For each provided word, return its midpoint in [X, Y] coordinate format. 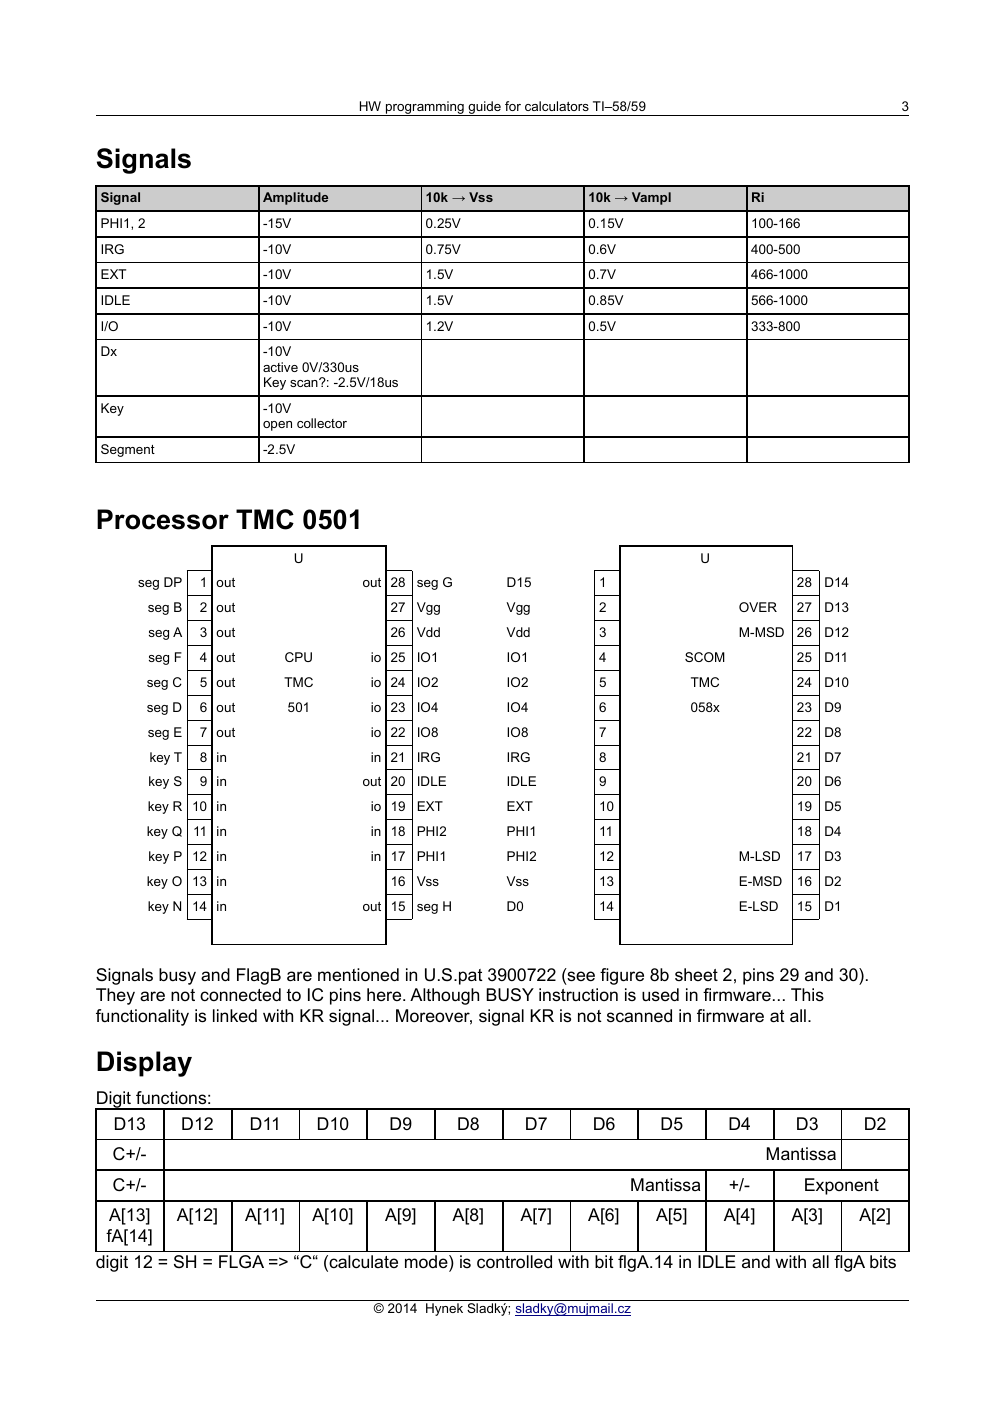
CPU [298, 657]
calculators [557, 106]
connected [240, 994]
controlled [514, 1262]
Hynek [444, 1309]
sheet [696, 974]
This [807, 994]
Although [444, 996]
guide [484, 108]
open [277, 426]
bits [883, 1262]
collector [322, 423]
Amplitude [295, 198]
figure [622, 976]
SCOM [705, 657]
